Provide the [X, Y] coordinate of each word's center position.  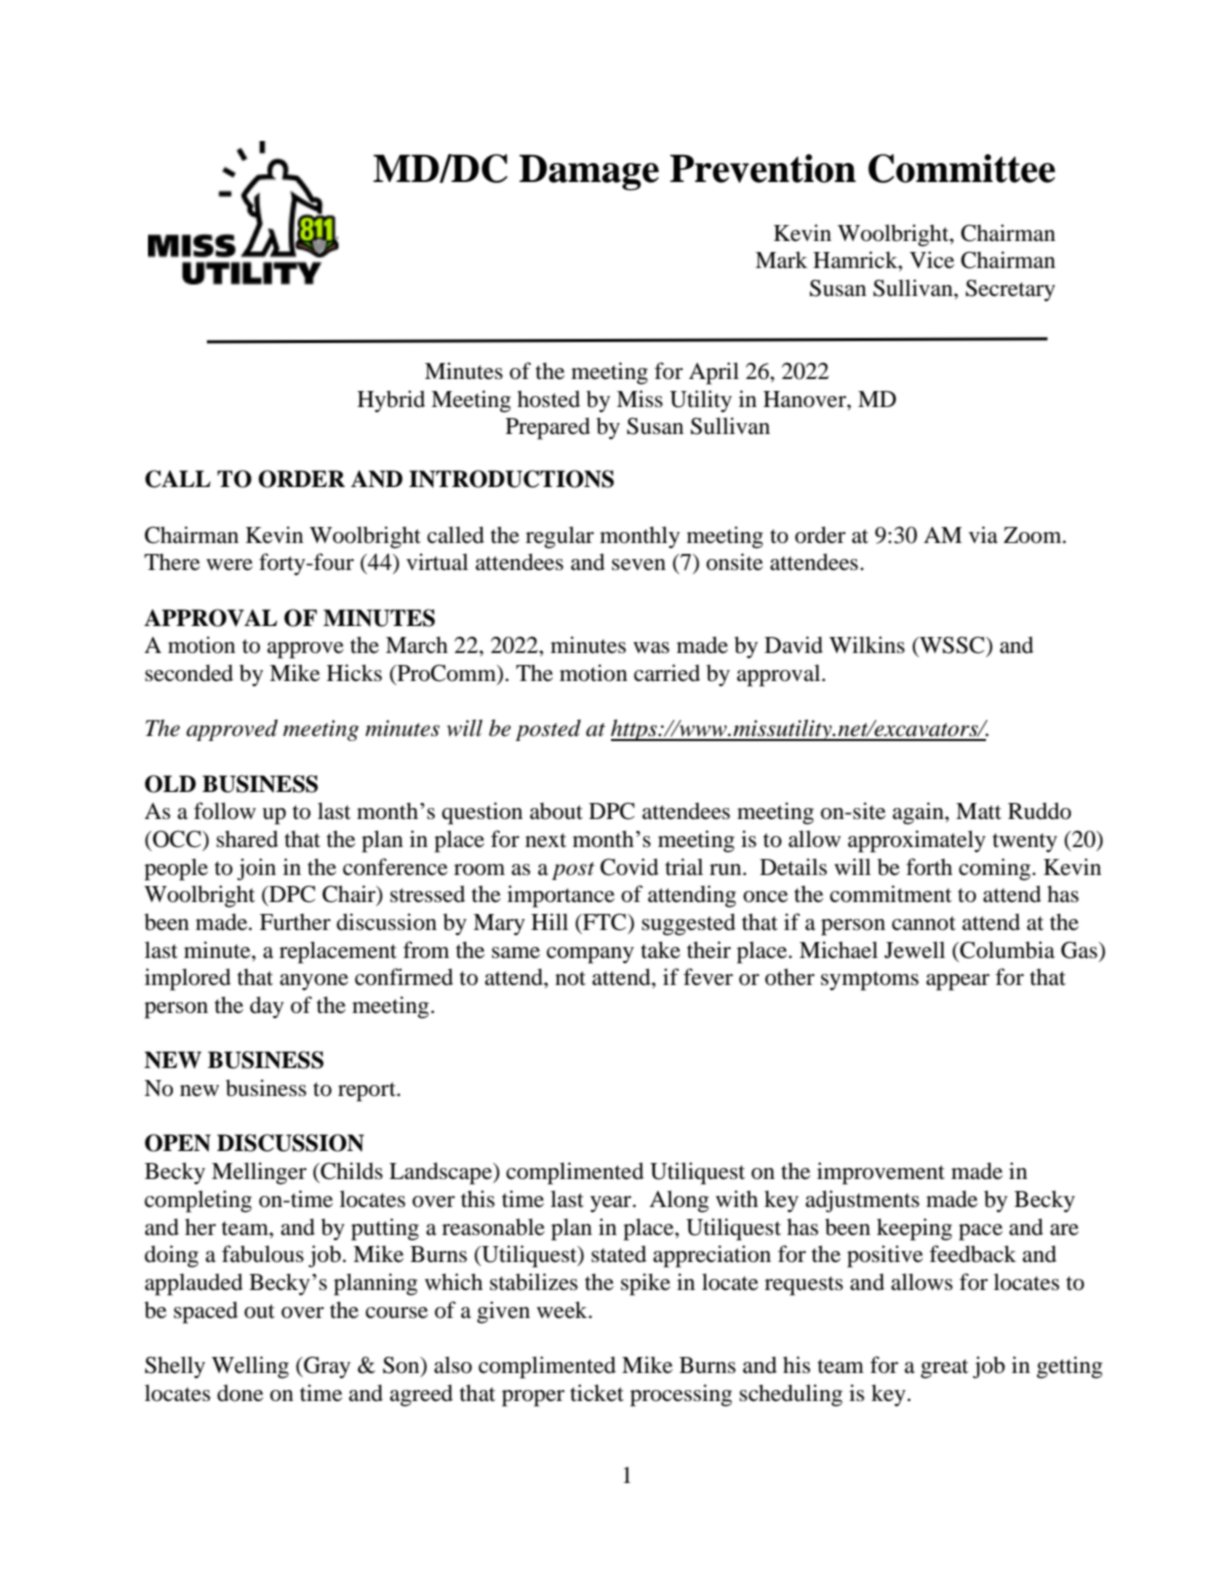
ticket [597, 1393]
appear [958, 982]
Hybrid [391, 401]
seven [639, 565]
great [945, 1369]
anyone [314, 982]
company [590, 955]
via [983, 535]
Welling [250, 1367]
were [229, 565]
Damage [589, 173]
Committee [961, 168]
